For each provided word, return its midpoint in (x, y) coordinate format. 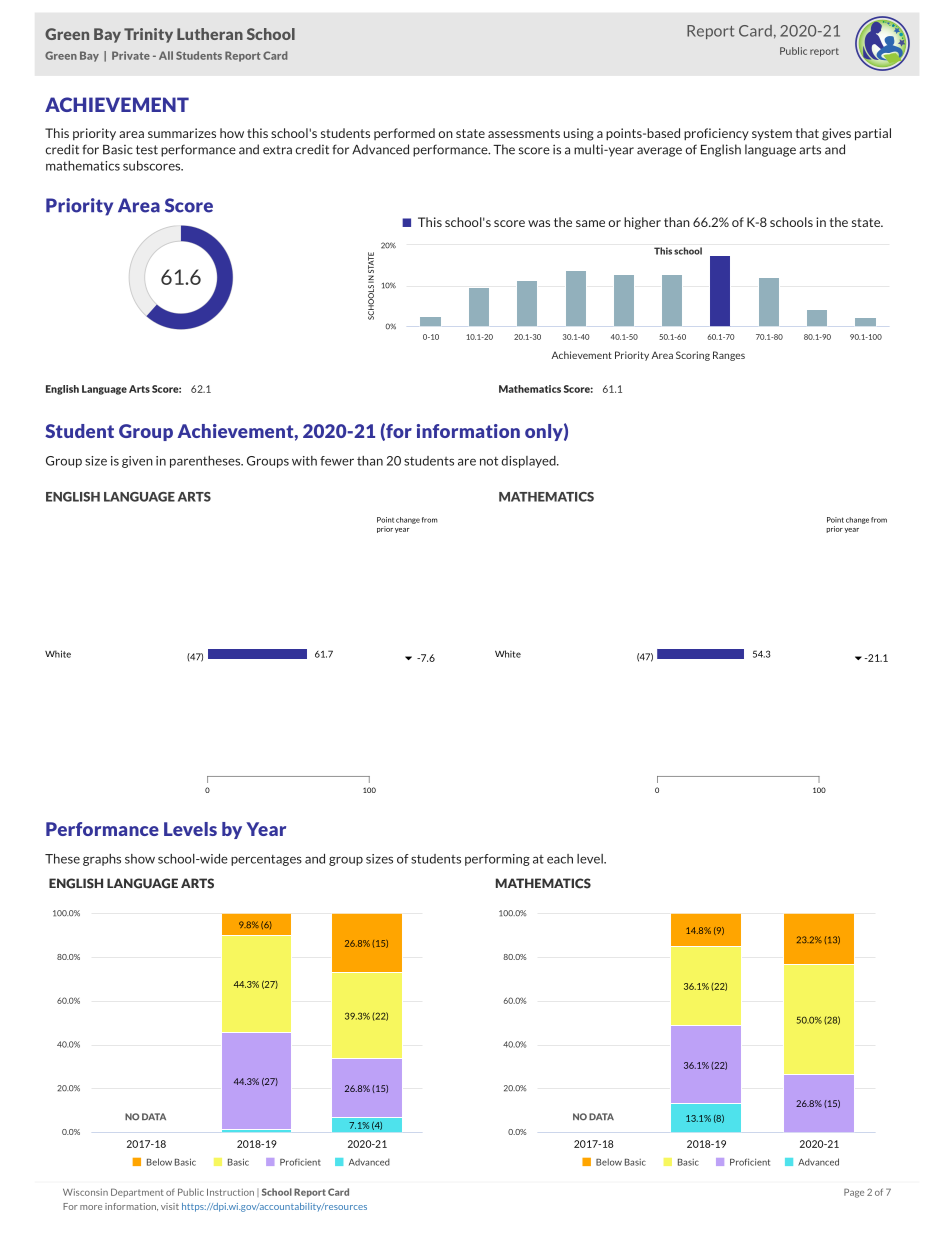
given (137, 462)
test (147, 150)
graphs (102, 860)
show (140, 859)
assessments (524, 133)
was (539, 223)
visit (170, 1206)
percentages (266, 860)
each (560, 859)
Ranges (729, 356)
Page (854, 1193)
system (772, 135)
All (166, 55)
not (489, 461)
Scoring (693, 356)
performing (497, 860)
